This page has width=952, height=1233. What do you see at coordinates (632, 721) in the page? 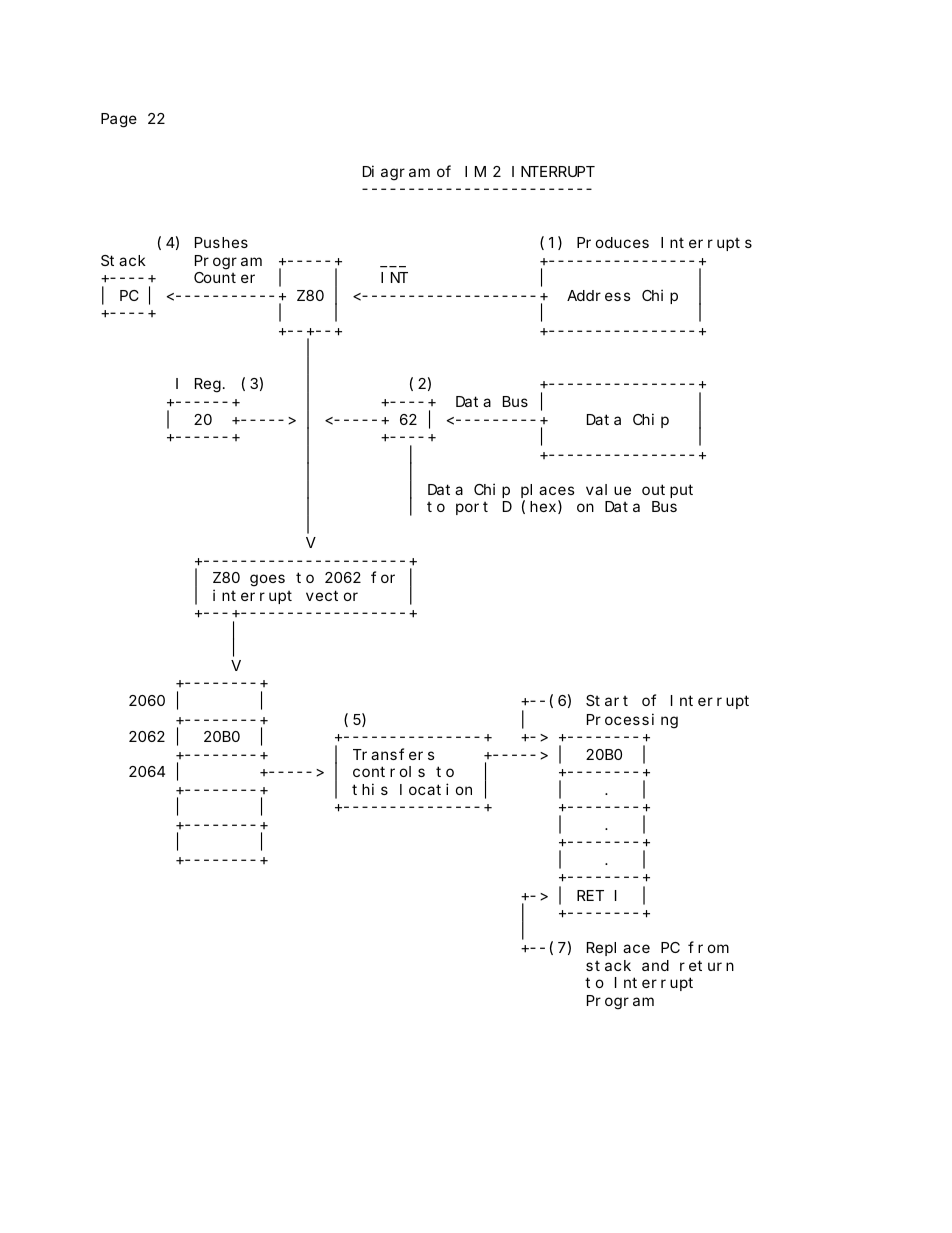
I see `Processing` at bounding box center [632, 721].
